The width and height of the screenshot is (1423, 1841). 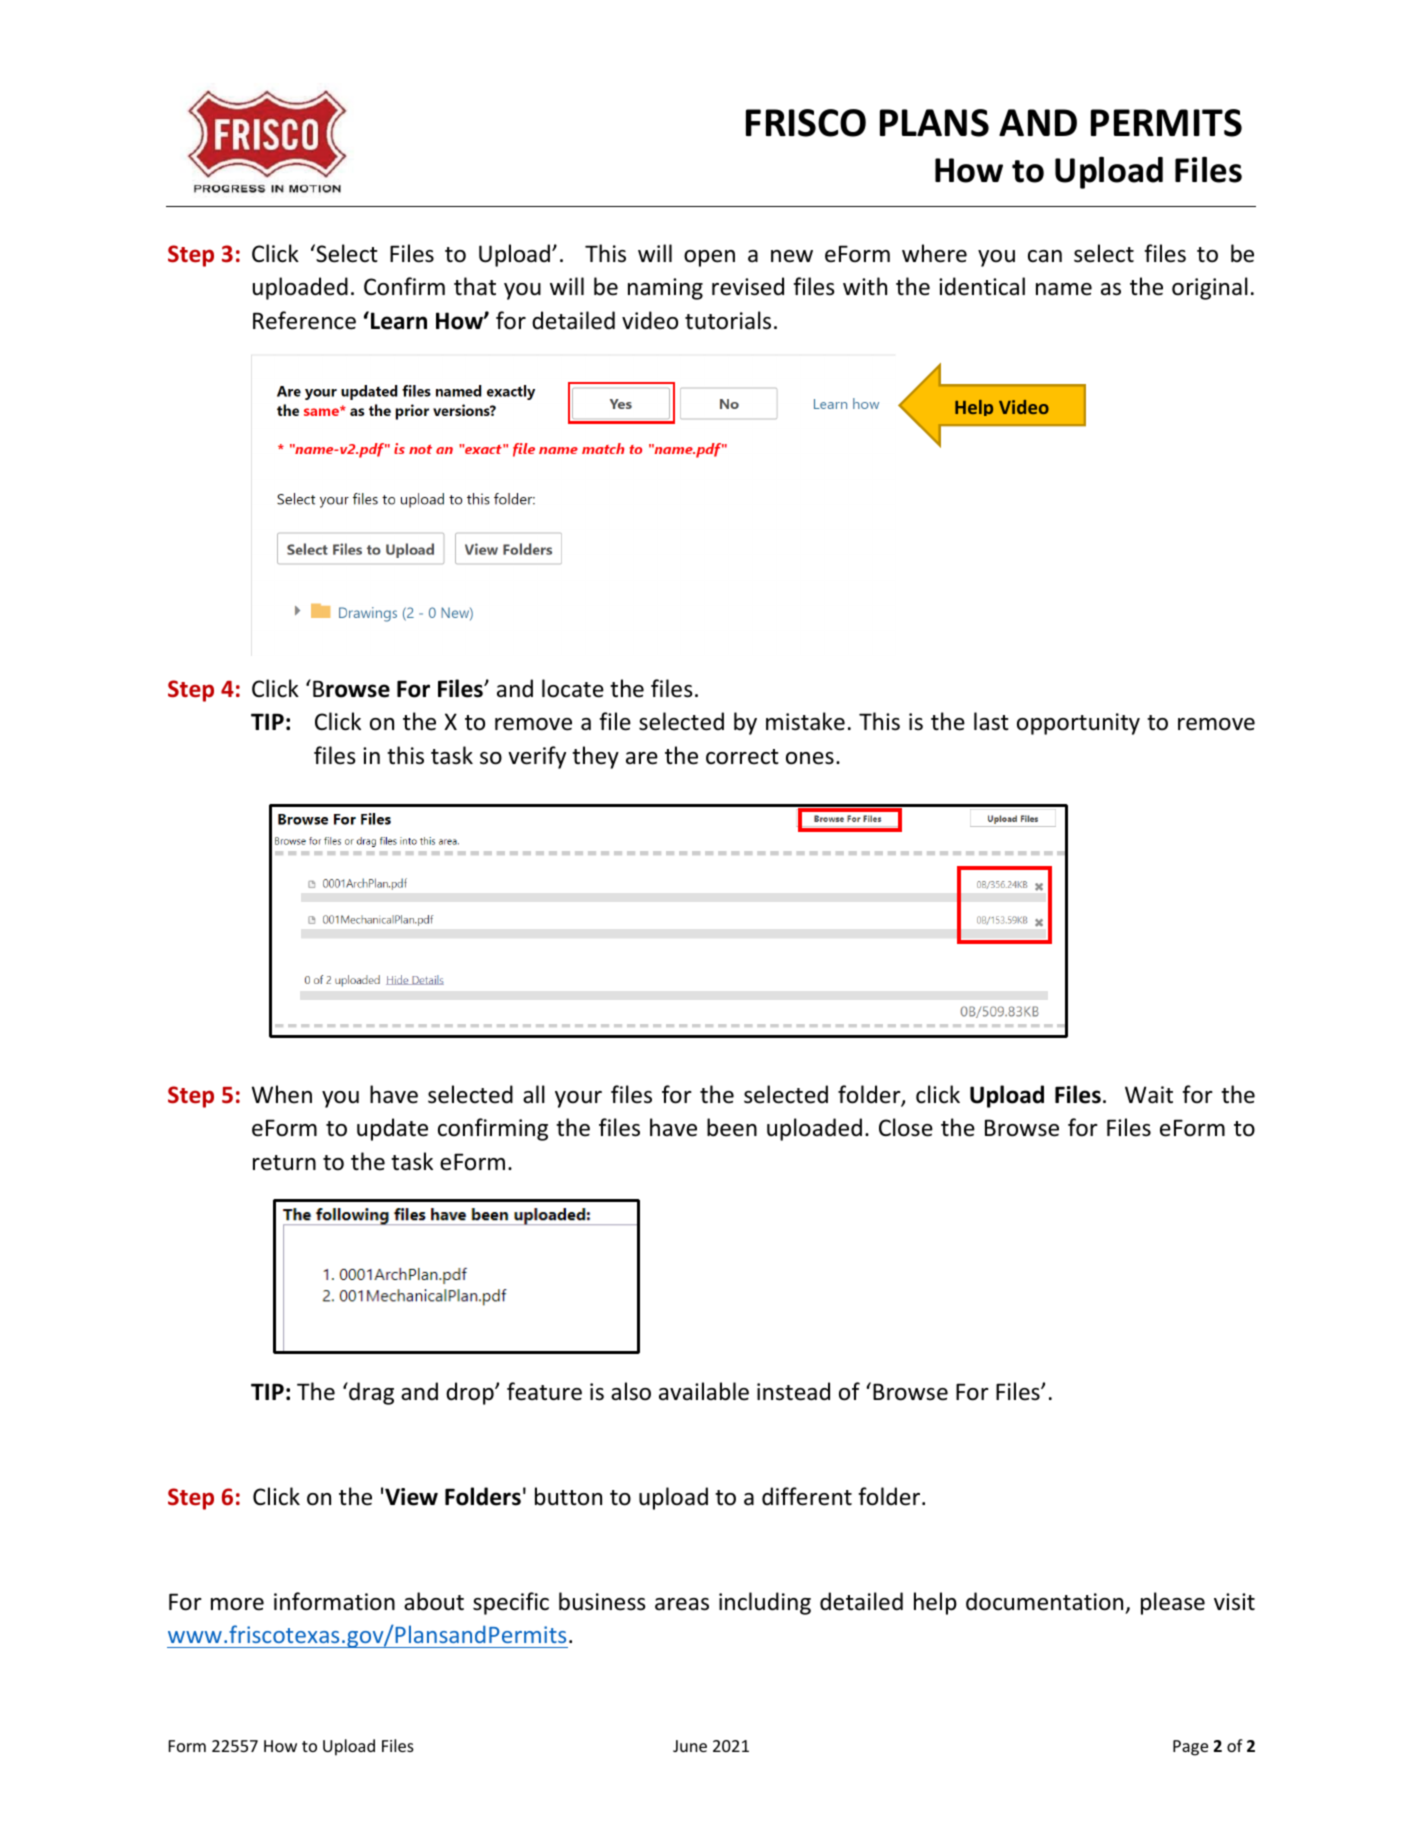 I want to click on When, so click(x=282, y=1094).
